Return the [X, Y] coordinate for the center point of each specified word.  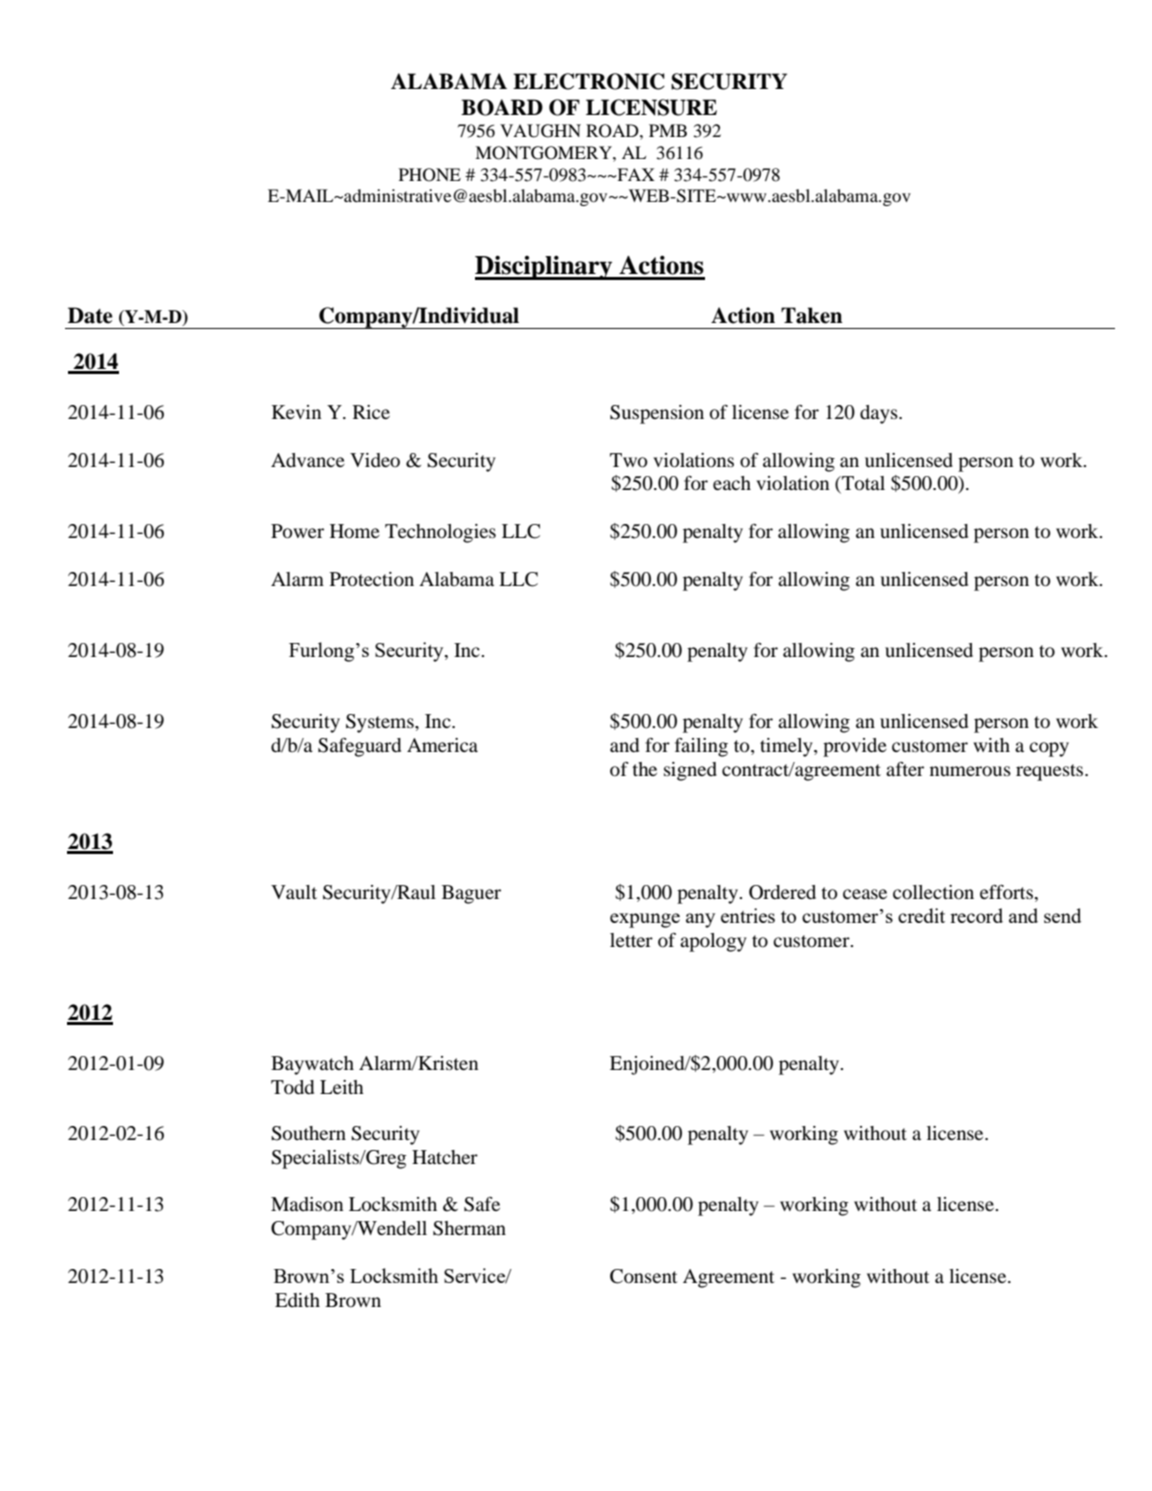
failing [701, 747]
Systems [381, 723]
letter [631, 940]
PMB [668, 130]
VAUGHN [540, 131]
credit [921, 915]
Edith [297, 1300]
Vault [294, 892]
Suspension [657, 414]
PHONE [430, 175]
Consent [643, 1276]
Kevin [296, 412]
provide [855, 747]
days [880, 414]
